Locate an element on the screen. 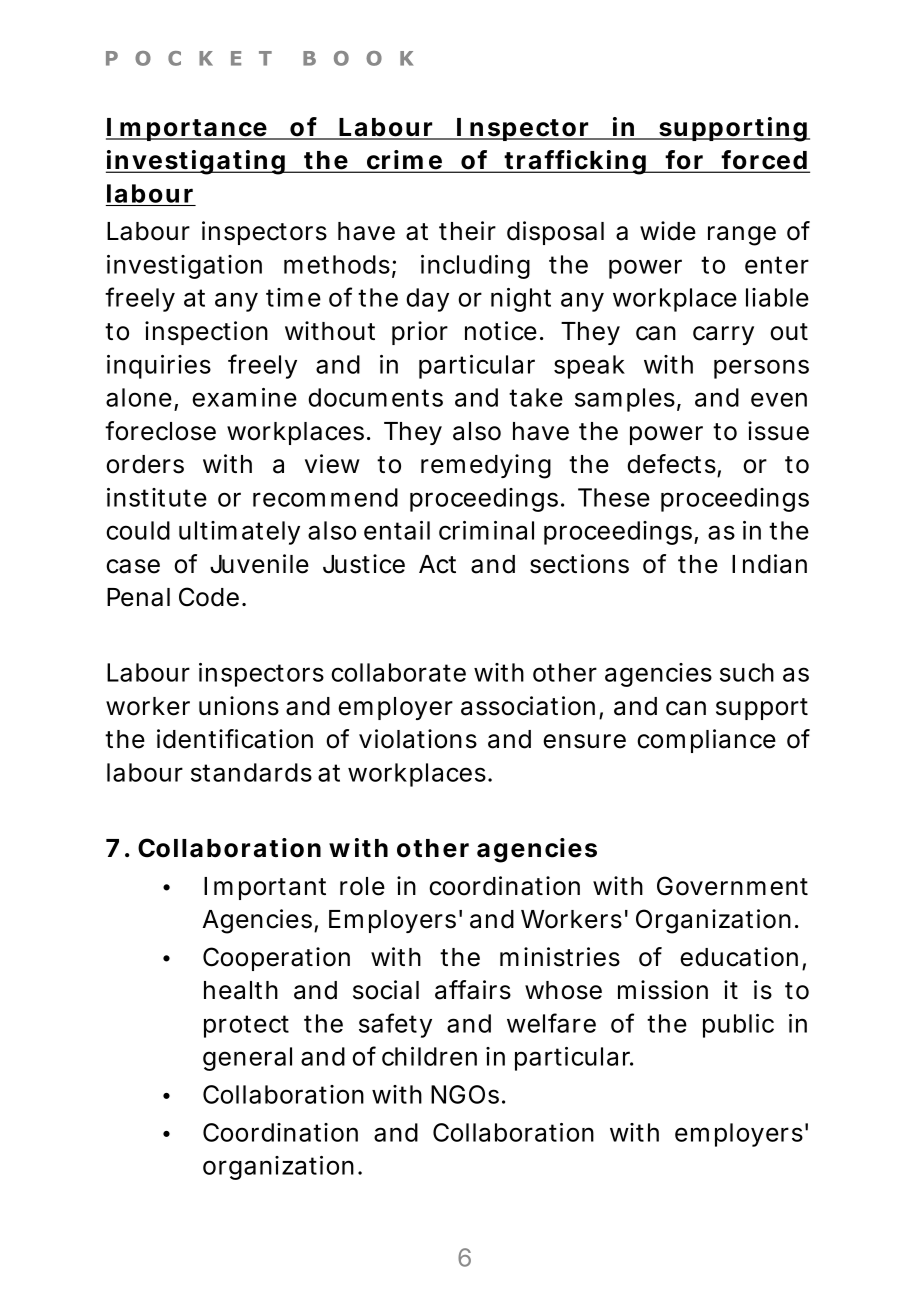  protect is located at coordinates (246, 1026).
